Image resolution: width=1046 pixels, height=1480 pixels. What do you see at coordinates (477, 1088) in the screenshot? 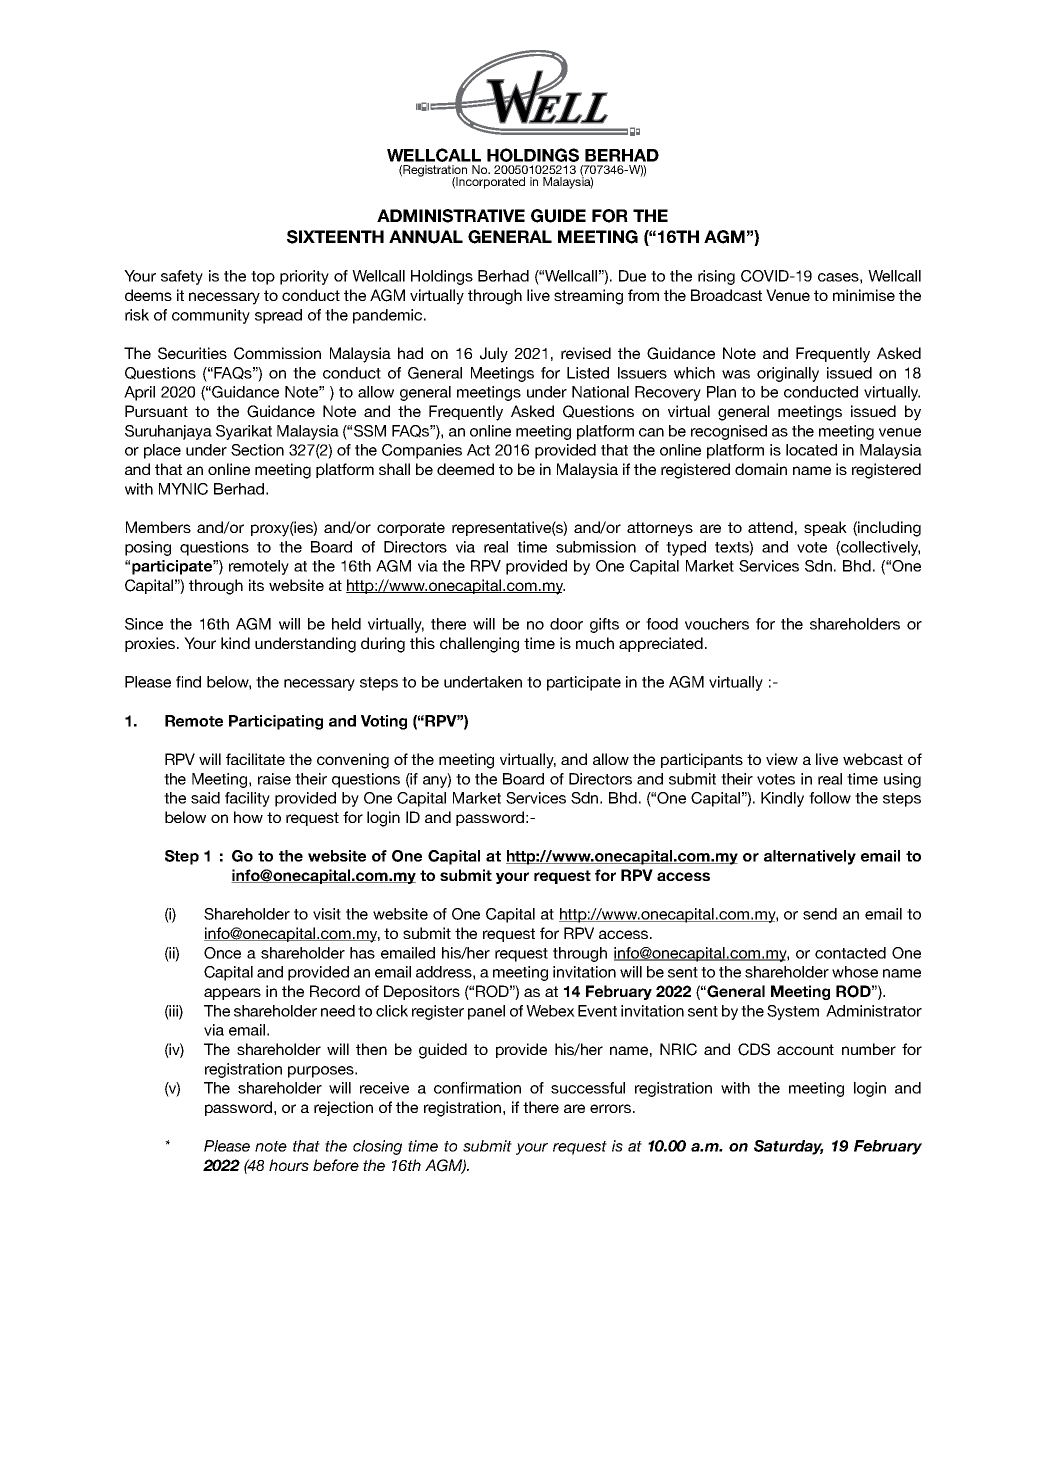
I see `confirmation` at bounding box center [477, 1088].
